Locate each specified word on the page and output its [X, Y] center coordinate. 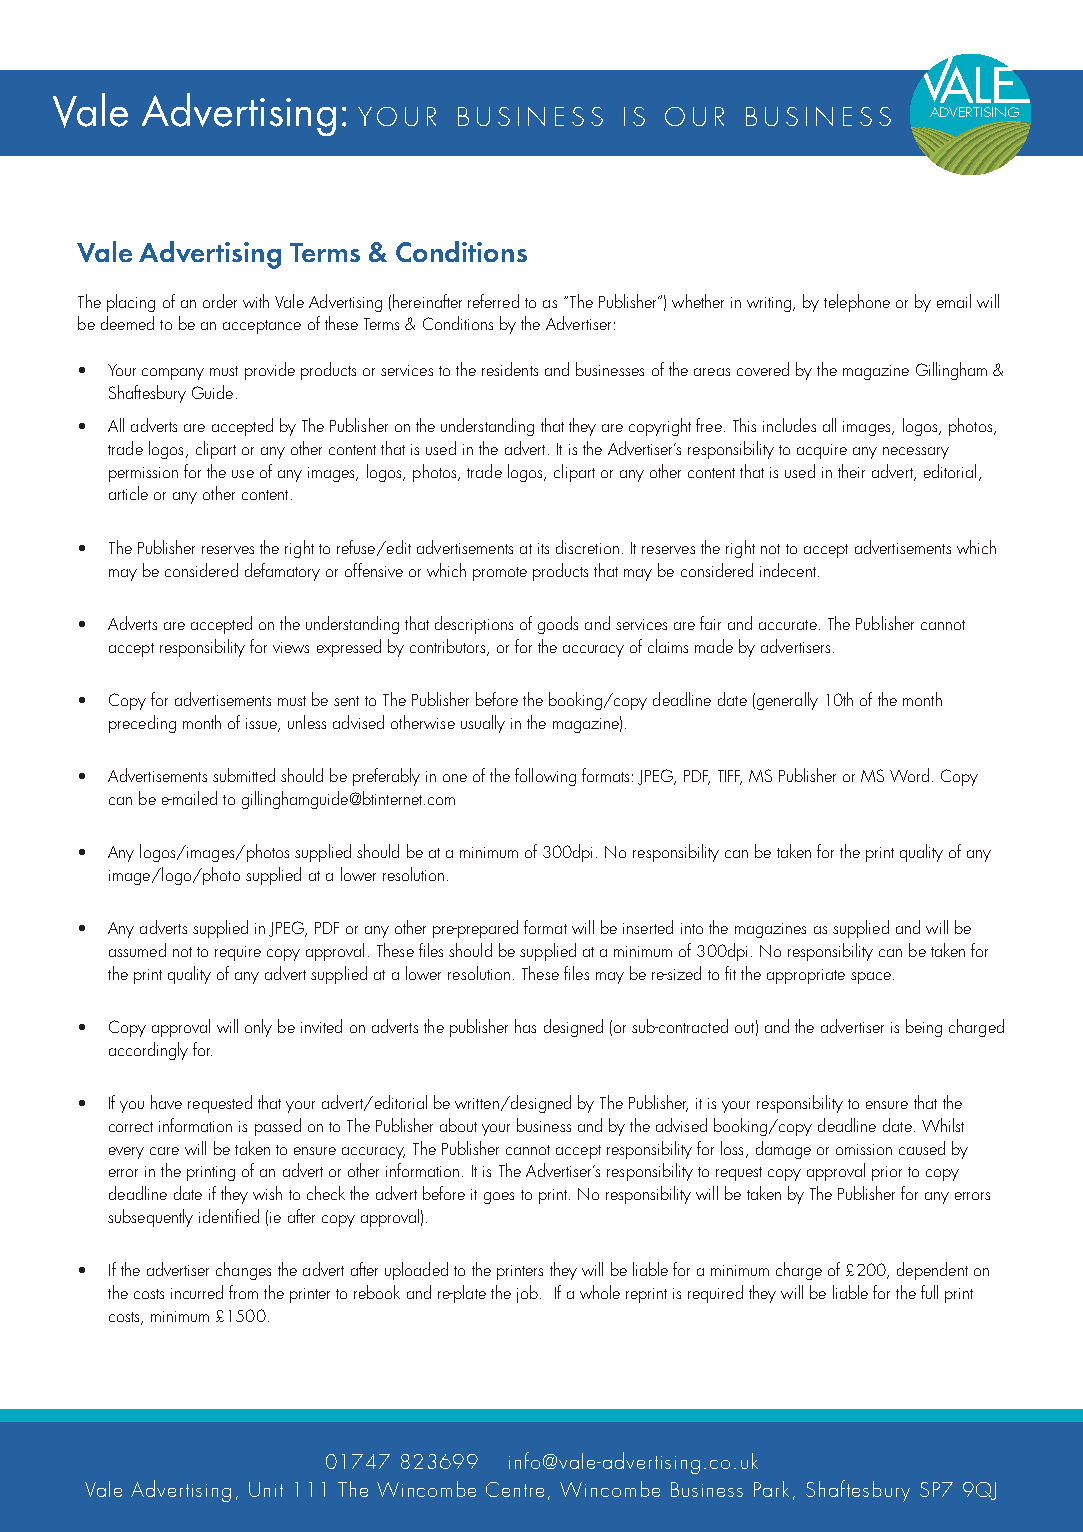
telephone [857, 303]
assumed [137, 950]
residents [510, 369]
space [871, 978]
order [220, 301]
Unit [266, 1489]
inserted [648, 927]
